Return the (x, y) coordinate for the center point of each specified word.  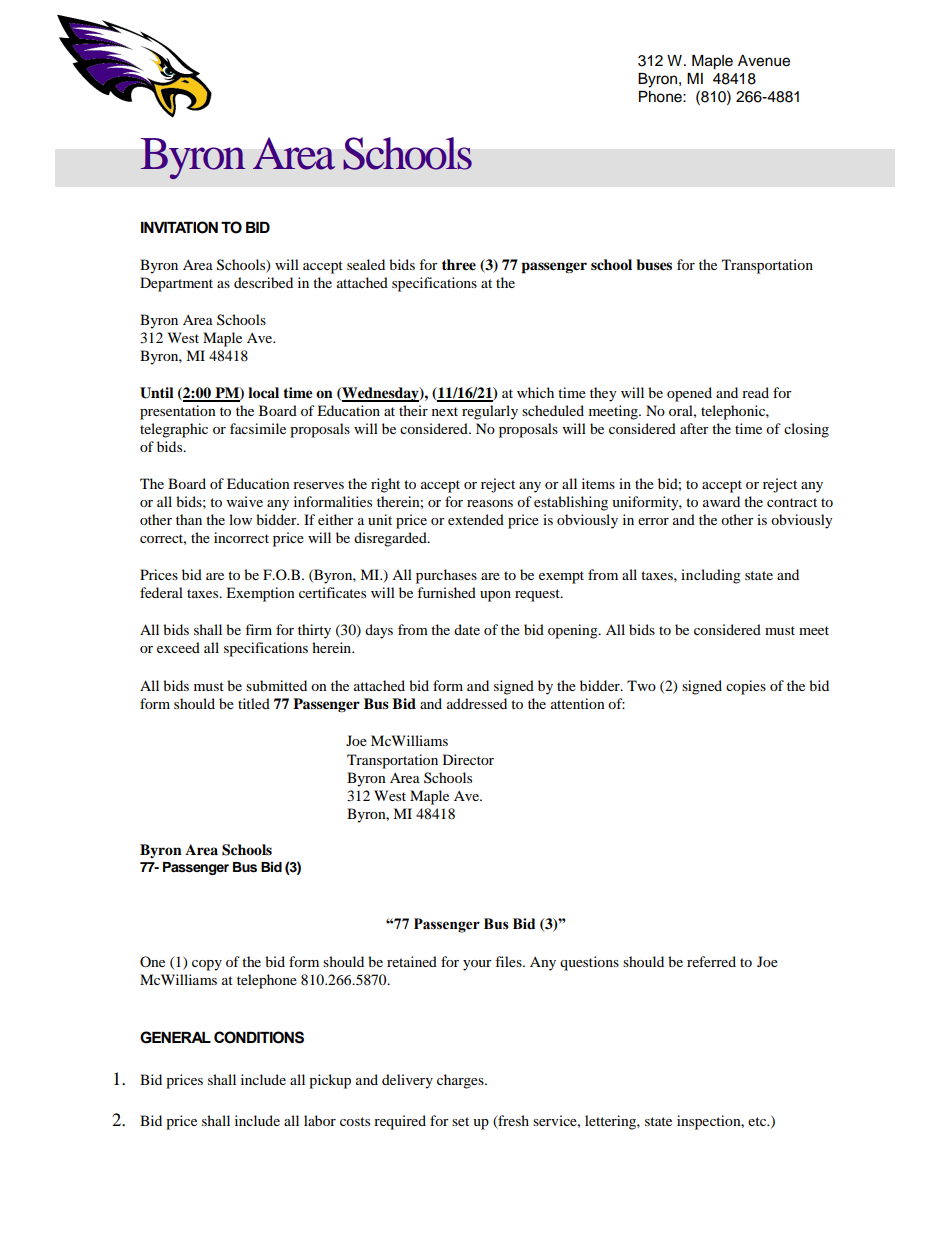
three (459, 265)
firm (258, 629)
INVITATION (179, 227)
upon (495, 596)
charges (461, 1081)
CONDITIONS (259, 1037)
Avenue (764, 61)
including (711, 576)
